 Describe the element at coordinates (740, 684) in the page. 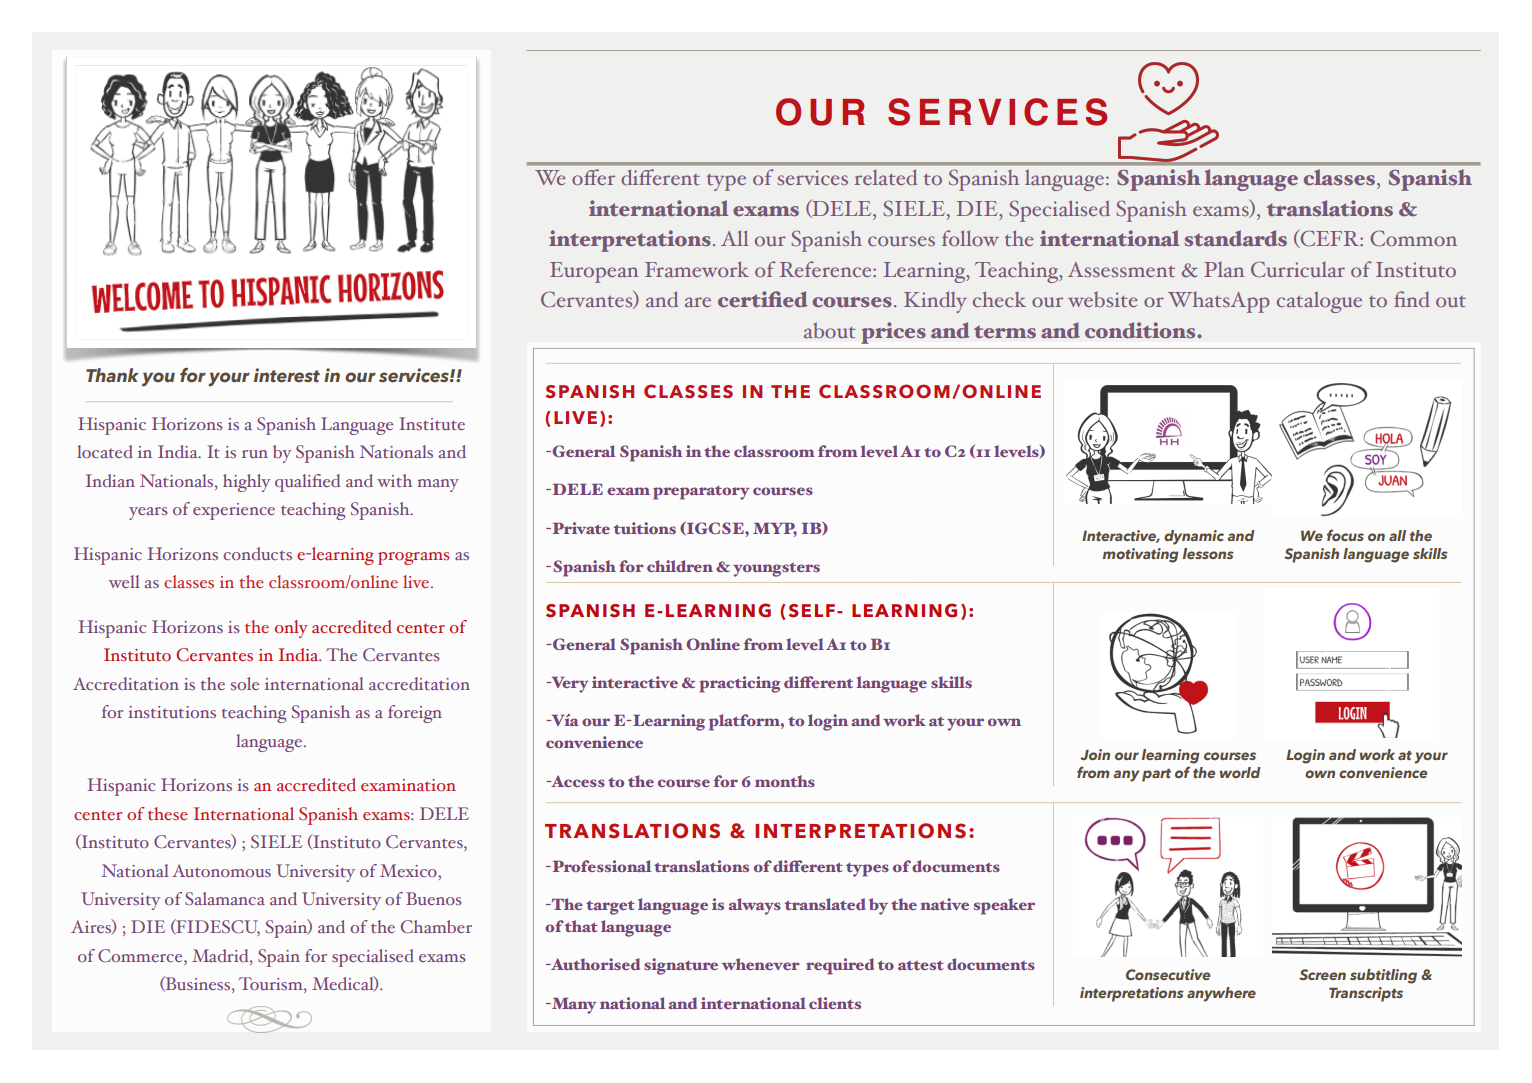

I see `practicing` at that location.
